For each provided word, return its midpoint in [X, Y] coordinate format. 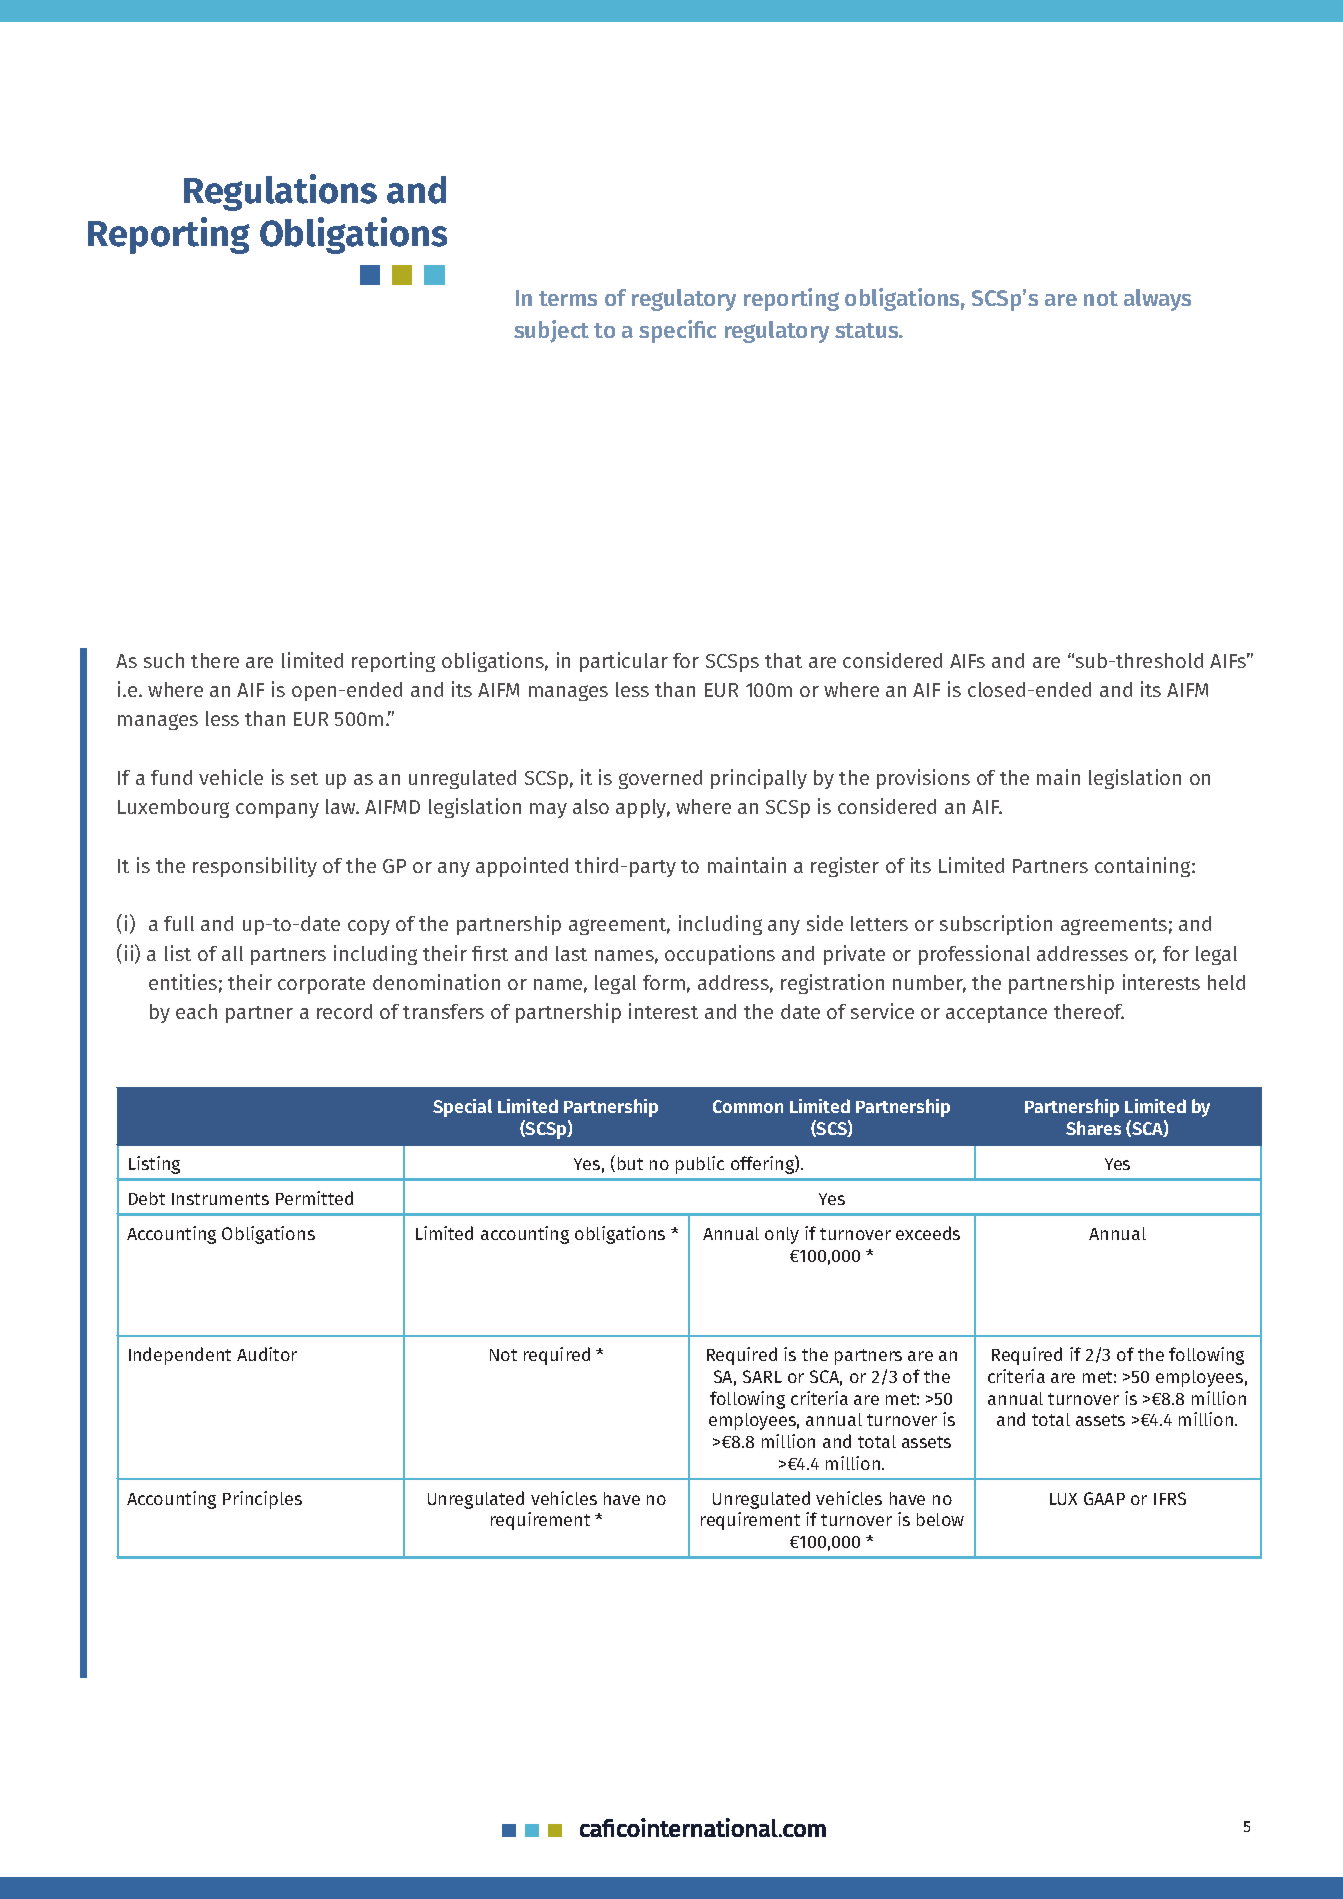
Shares [1093, 1128]
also [591, 806]
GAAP [1104, 1498]
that [783, 660]
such [164, 660]
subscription [996, 925]
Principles [262, 1500]
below [940, 1519]
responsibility [255, 867]
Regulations [280, 192]
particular [624, 662]
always [1157, 300]
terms [568, 298]
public [700, 1165]
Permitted [314, 1198]
